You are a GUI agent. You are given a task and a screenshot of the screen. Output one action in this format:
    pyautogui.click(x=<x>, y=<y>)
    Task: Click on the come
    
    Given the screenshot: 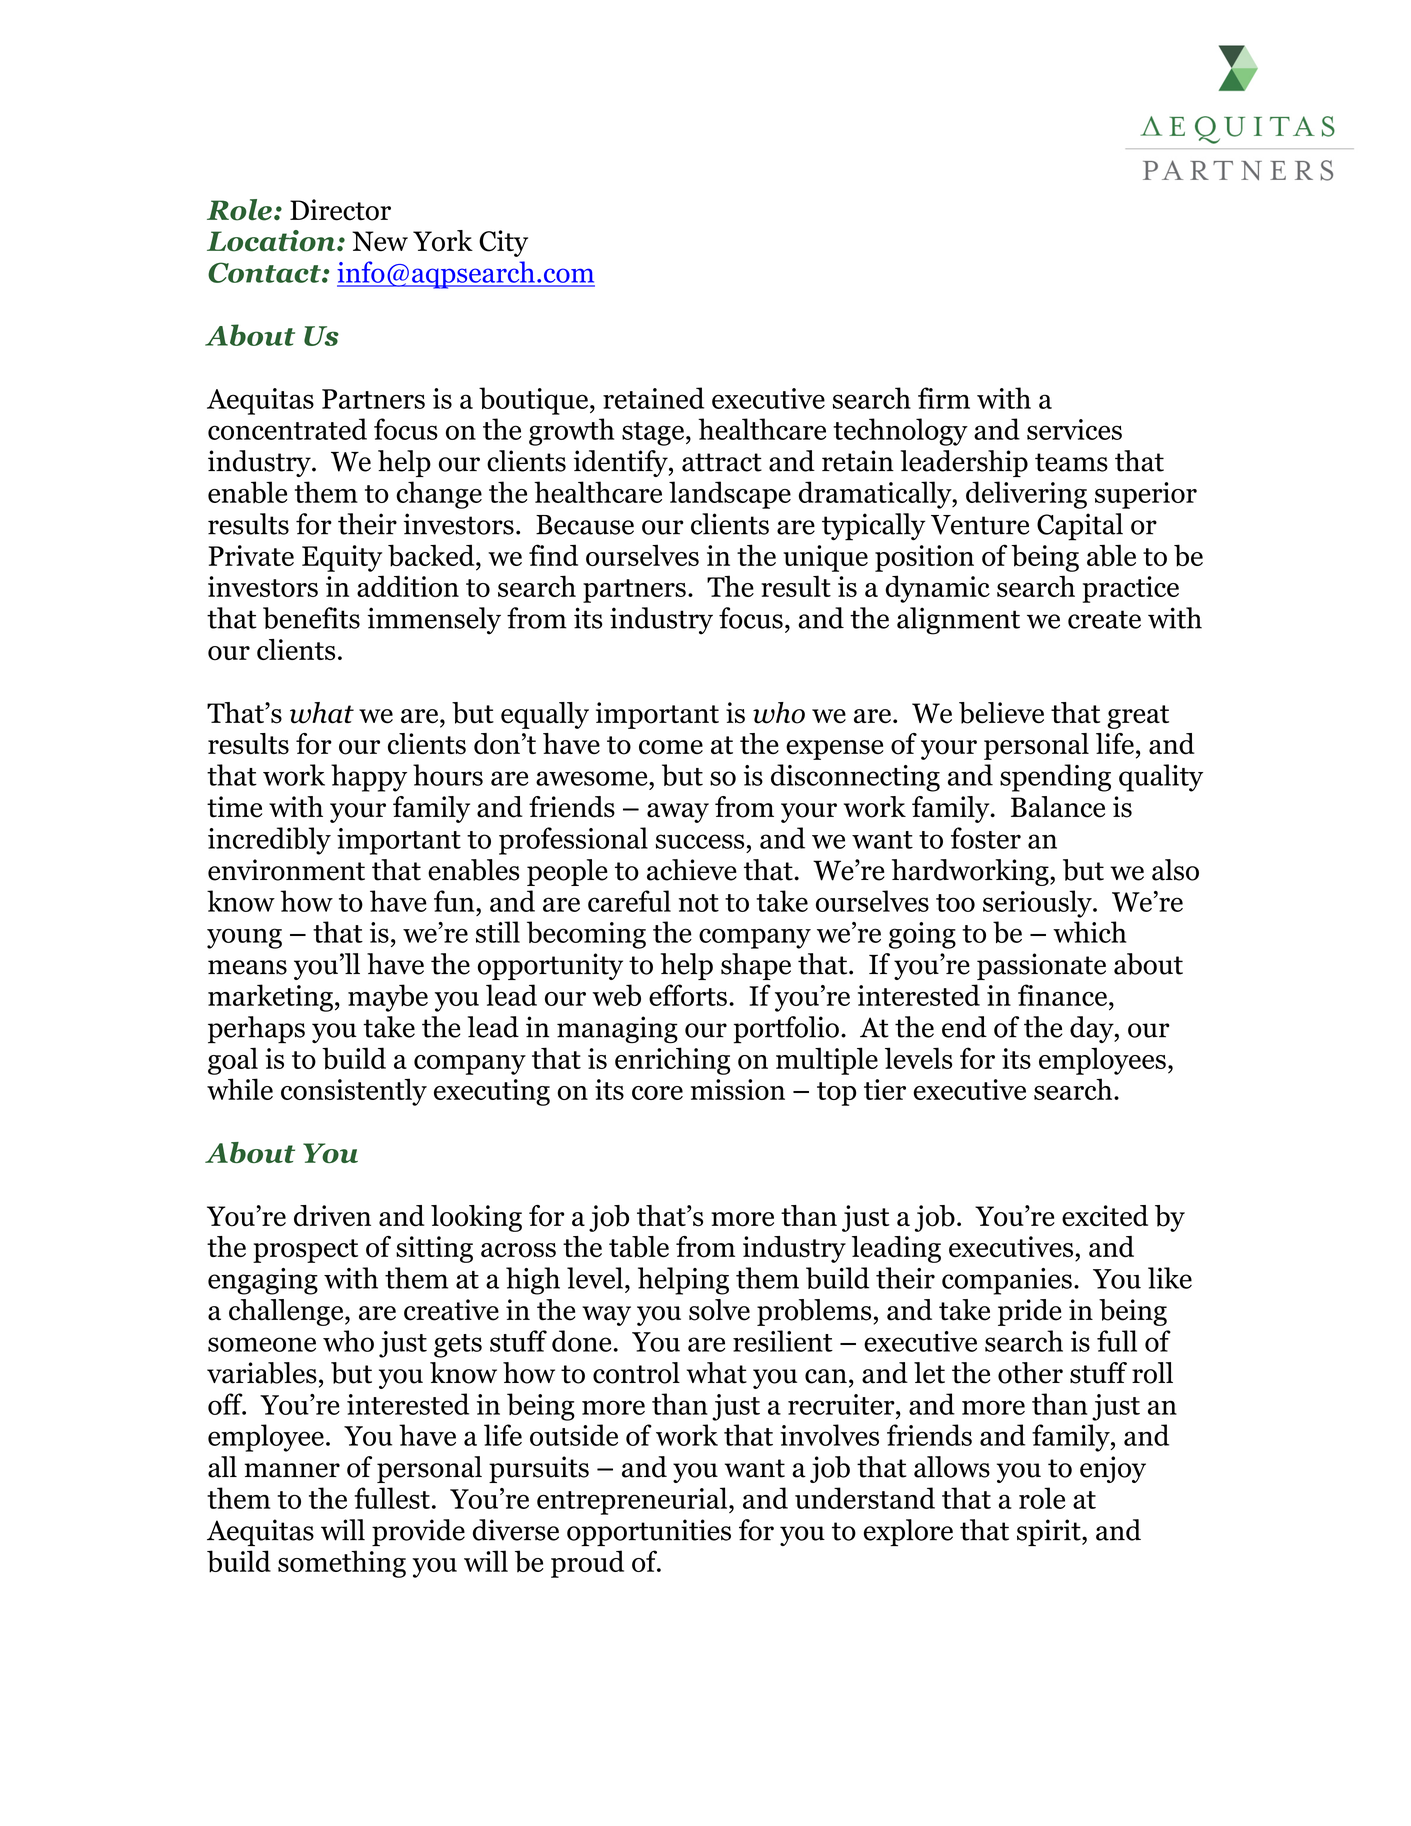 What is the action you would take?
    pyautogui.click(x=671, y=747)
